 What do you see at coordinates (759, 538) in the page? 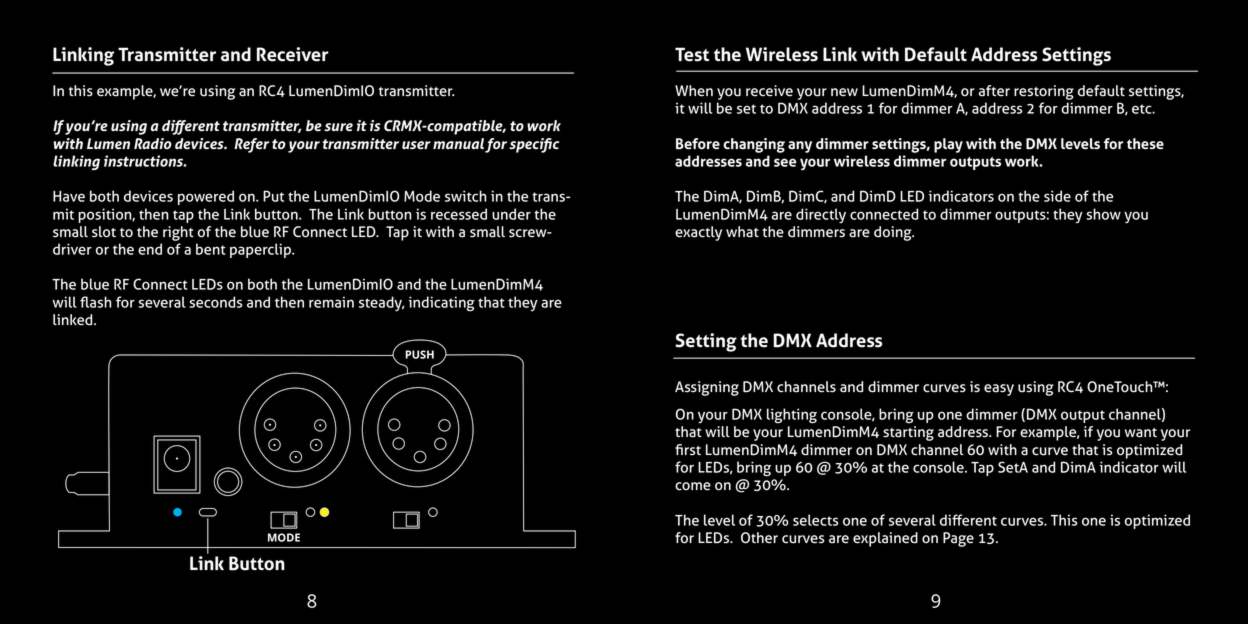
I see `Other` at bounding box center [759, 538].
